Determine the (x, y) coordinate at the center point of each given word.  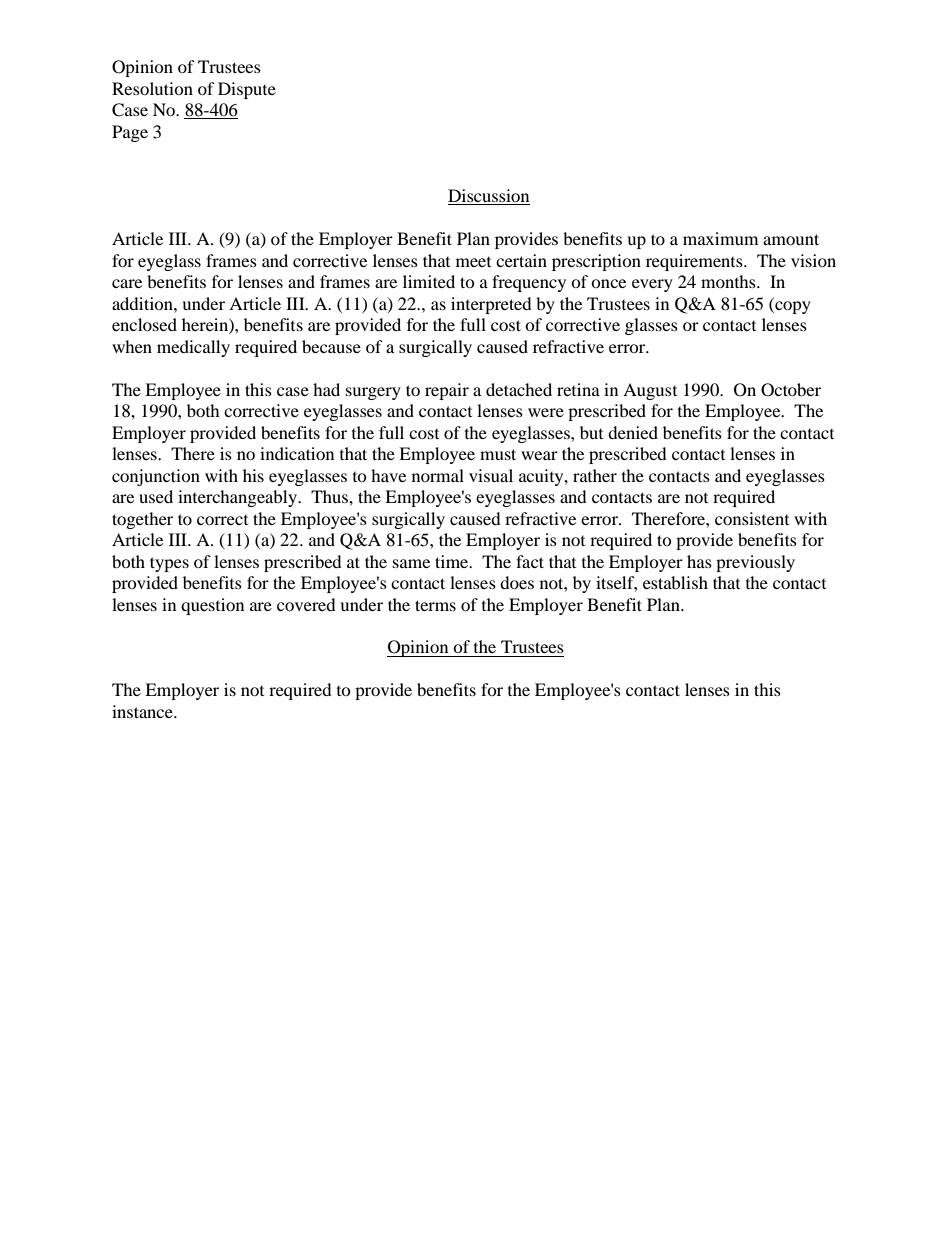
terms (435, 605)
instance (143, 711)
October (791, 390)
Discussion (489, 197)
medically (193, 348)
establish (675, 582)
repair (447, 391)
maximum (720, 238)
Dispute (247, 90)
